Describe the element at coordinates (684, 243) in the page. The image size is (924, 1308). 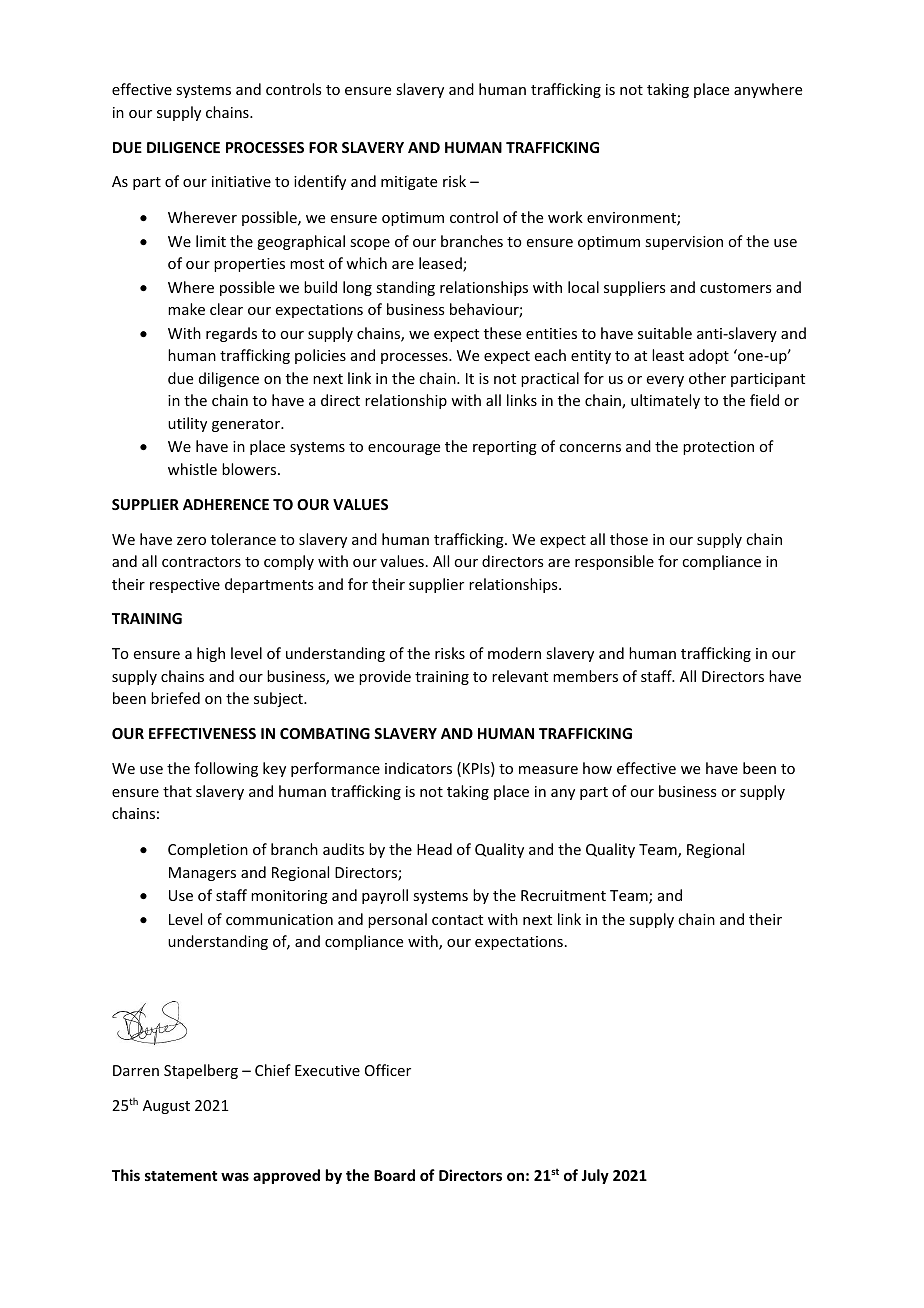
I see `supervision` at that location.
